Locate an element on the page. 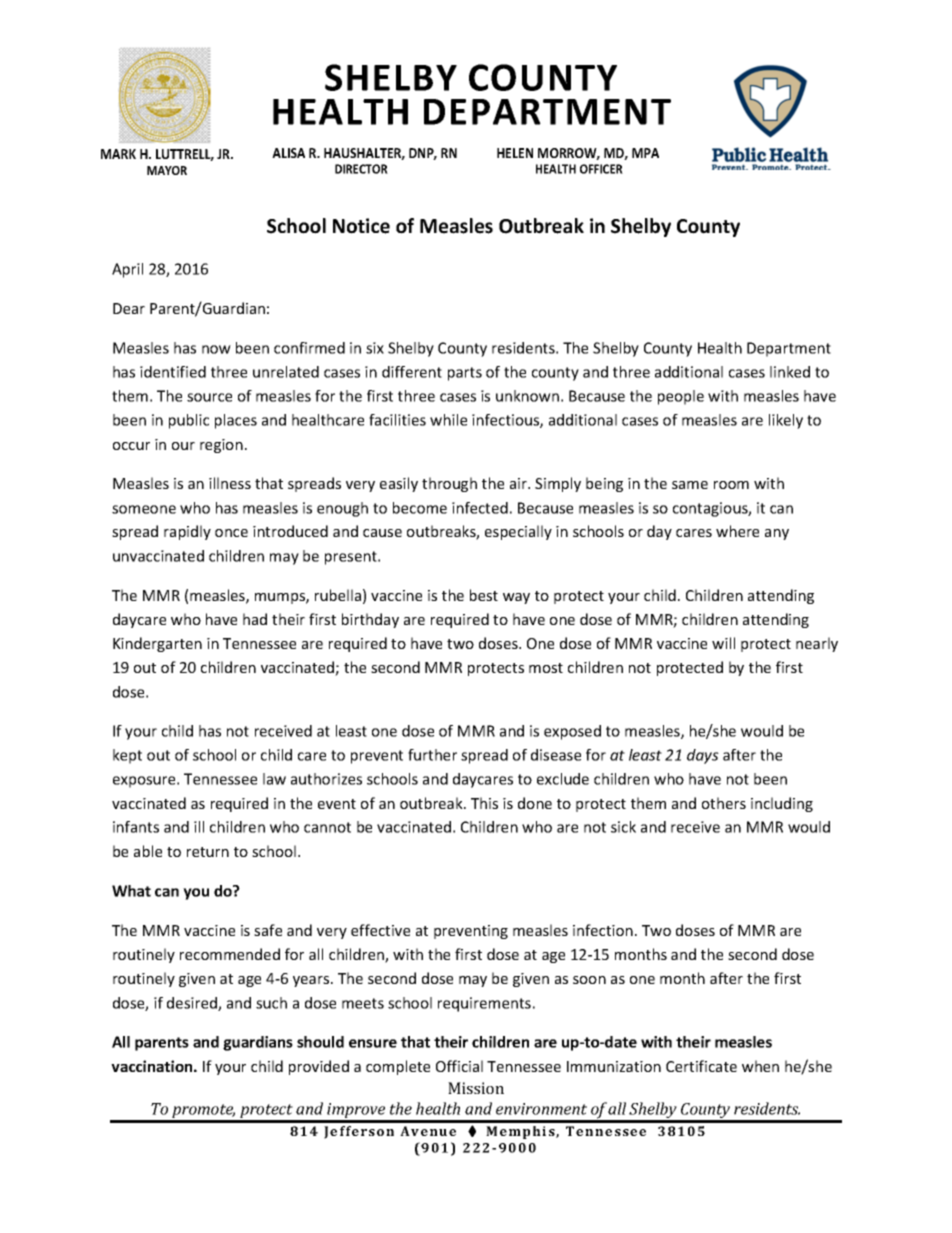 Image resolution: width=952 pixels, height=1233 pixels. especially is located at coordinates (518, 532).
